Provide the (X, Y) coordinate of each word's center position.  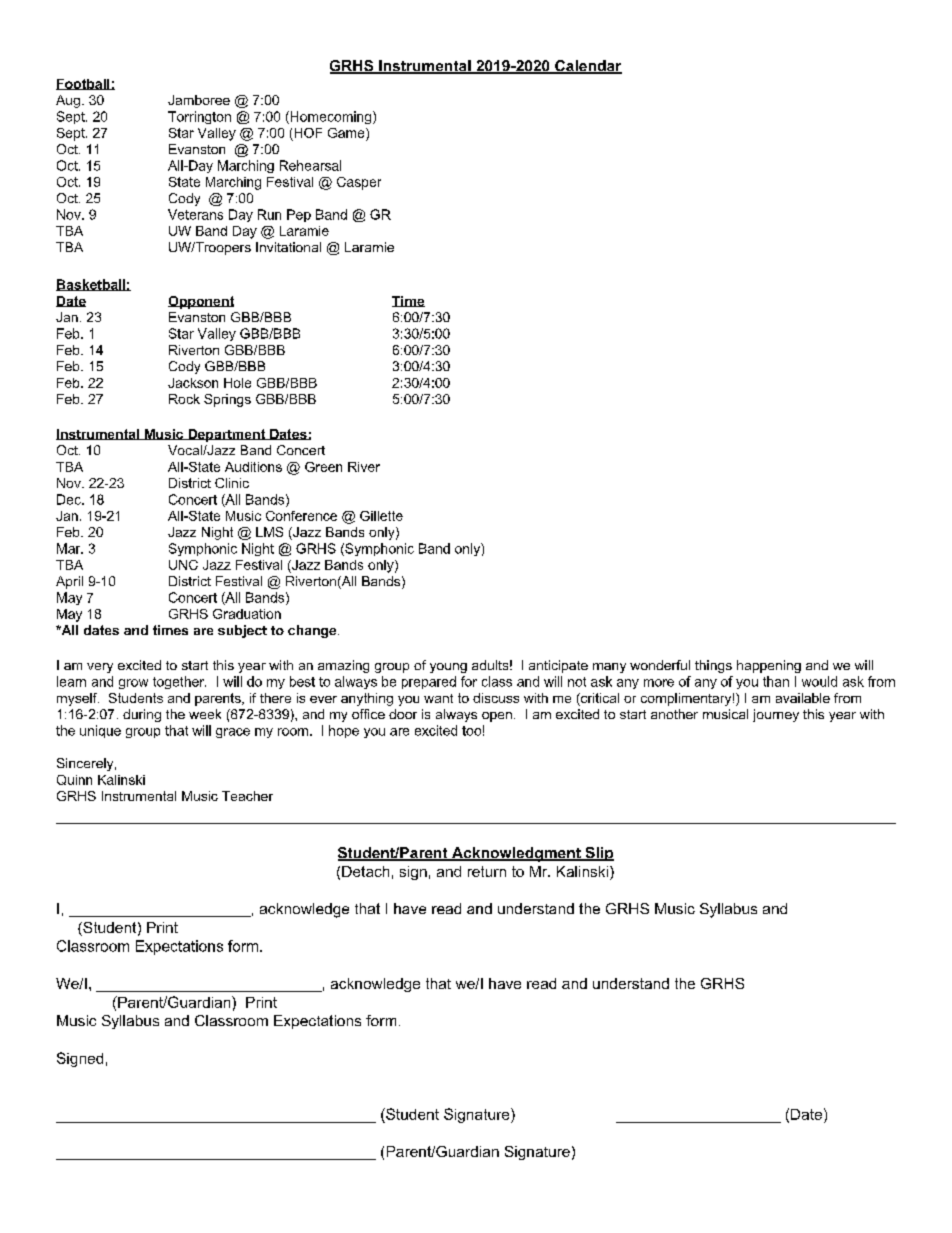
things (713, 666)
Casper (359, 183)
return (487, 871)
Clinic (232, 483)
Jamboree (199, 100)
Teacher (247, 796)
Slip (598, 854)
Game (347, 133)
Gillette (381, 516)
